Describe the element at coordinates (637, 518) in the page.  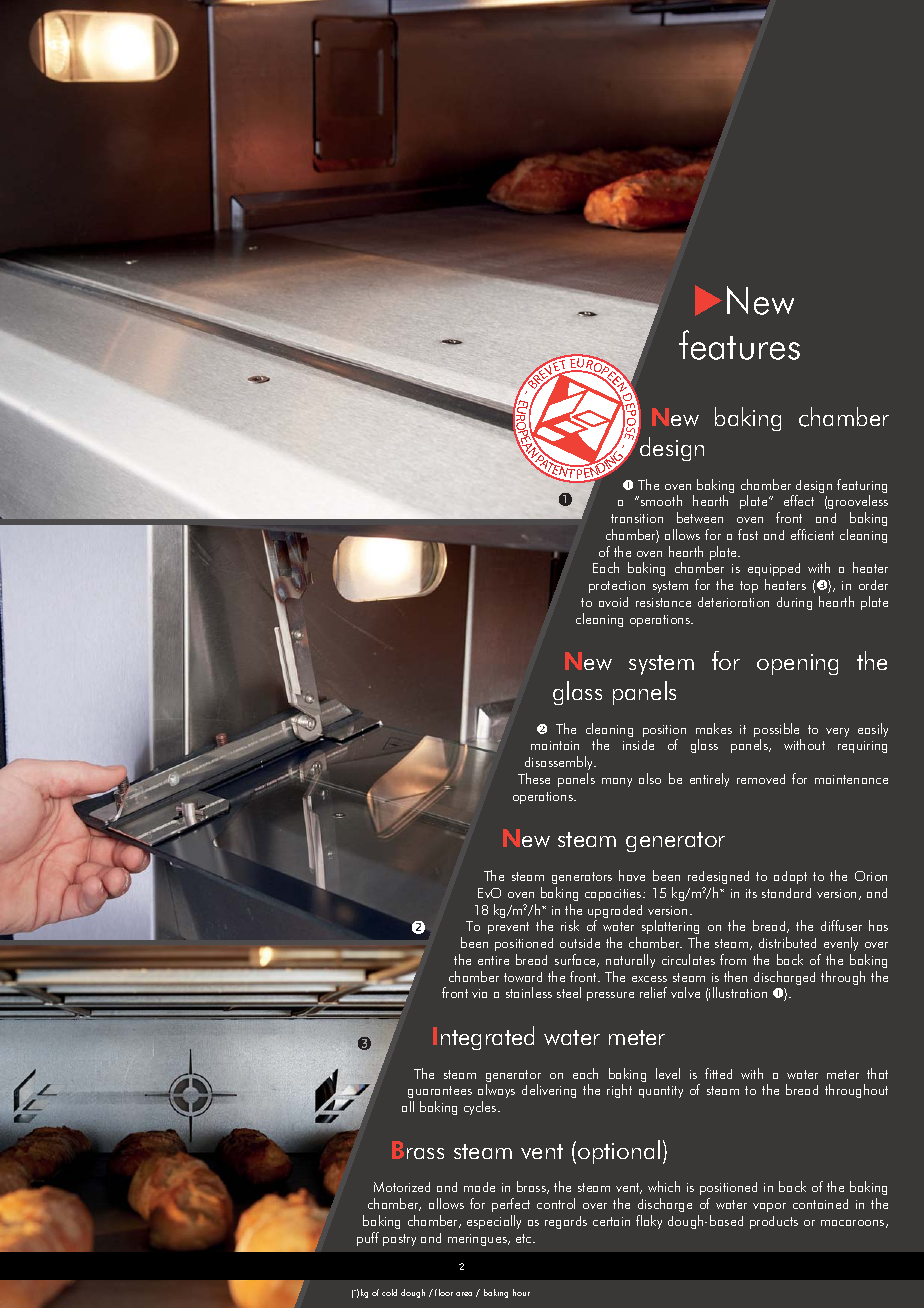
I see `transition` at that location.
